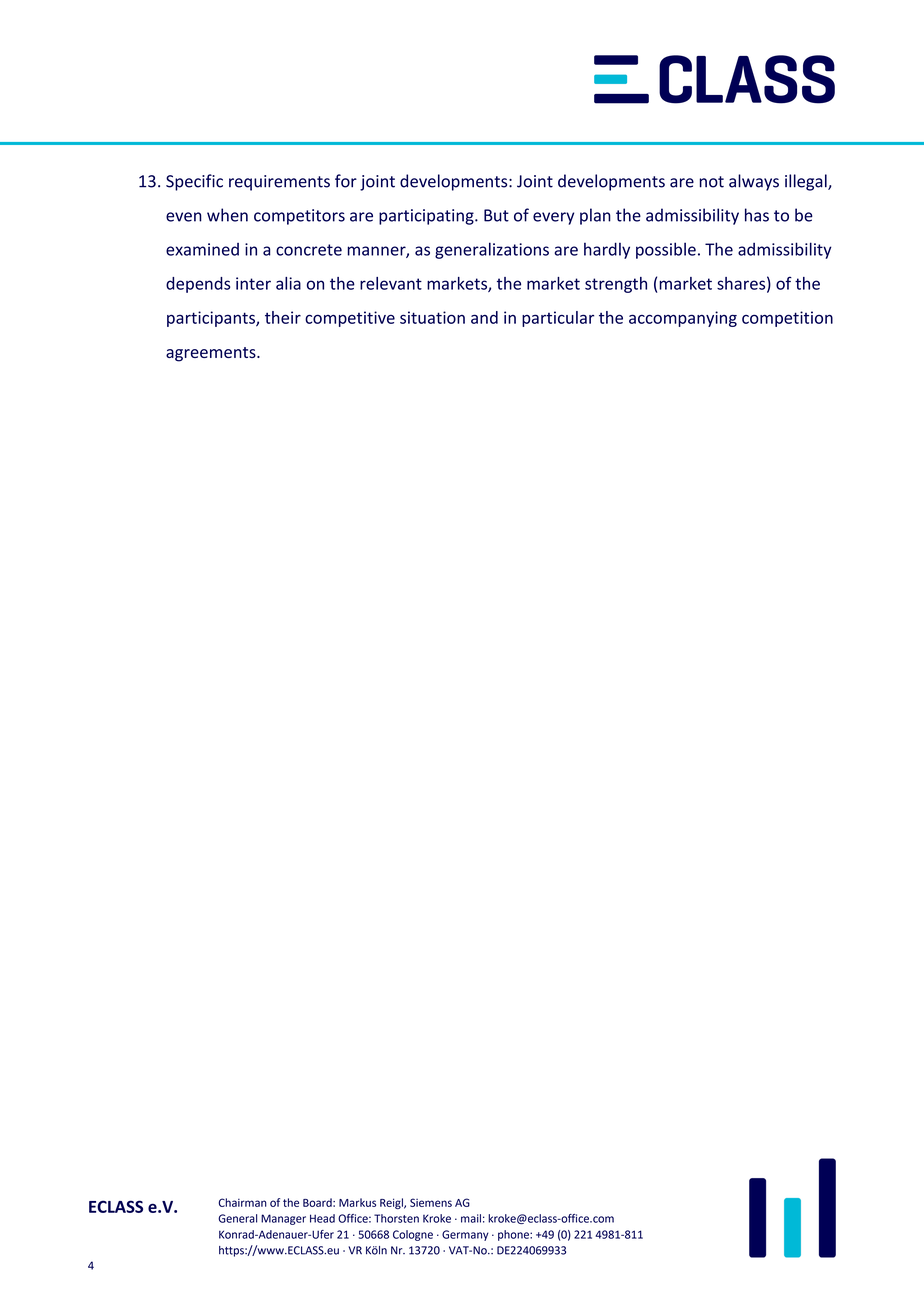 This screenshot has height=1308, width=924. What do you see at coordinates (484, 317) in the screenshot?
I see `and` at bounding box center [484, 317].
